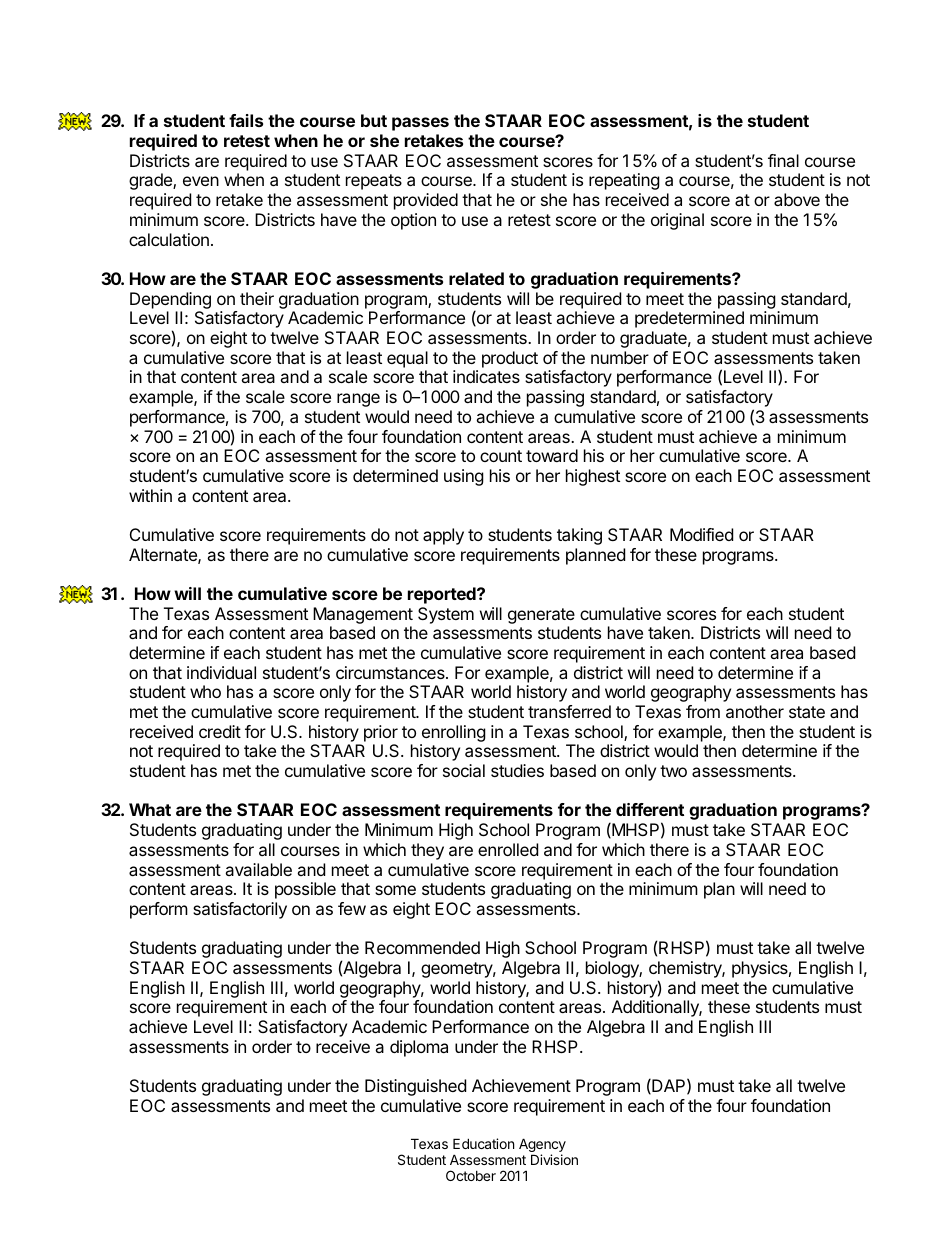 The image size is (952, 1233). Describe the element at coordinates (446, 615) in the document. I see `System` at that location.
